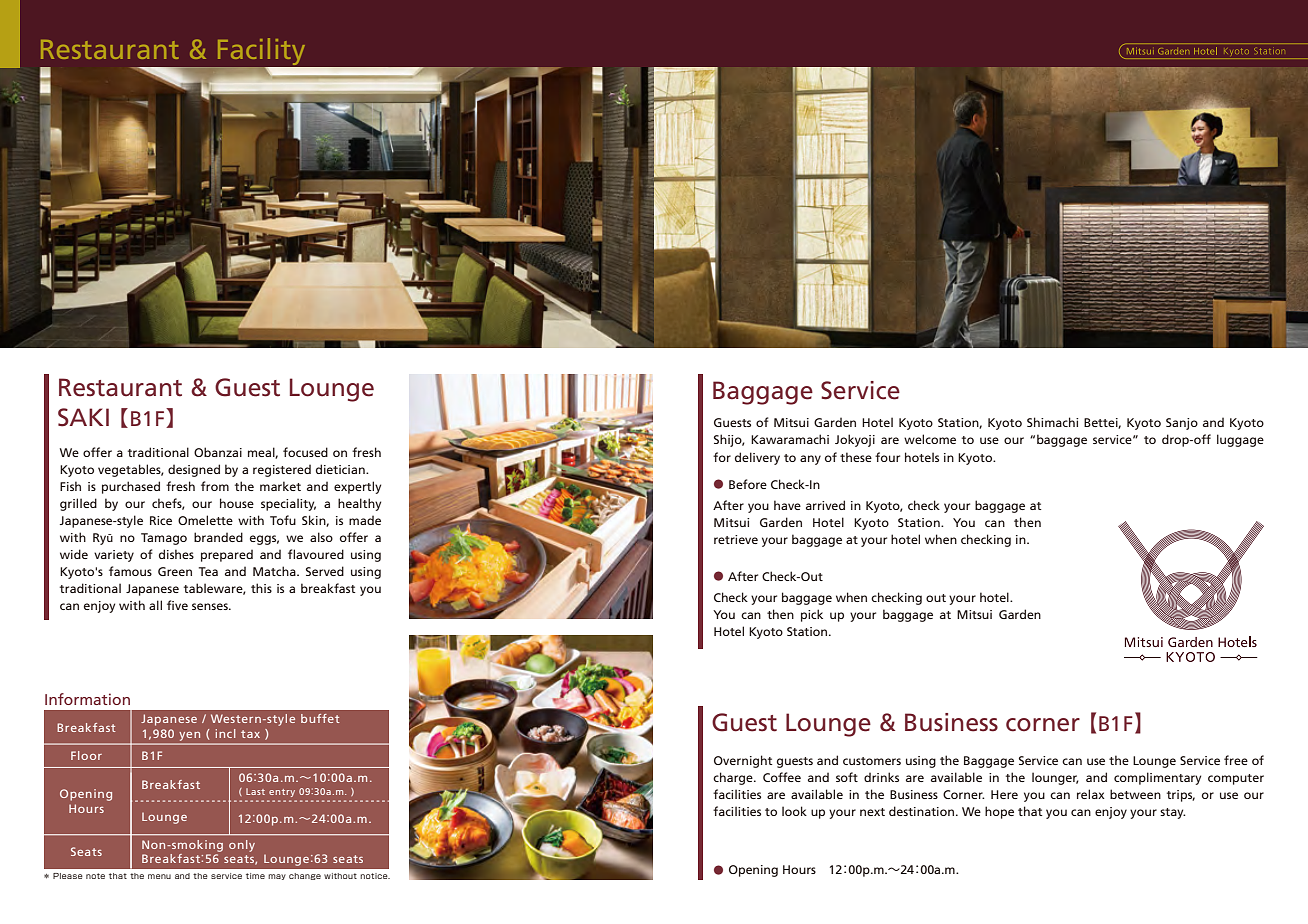  What do you see at coordinates (255, 876) in the page?
I see `time` at bounding box center [255, 876].
